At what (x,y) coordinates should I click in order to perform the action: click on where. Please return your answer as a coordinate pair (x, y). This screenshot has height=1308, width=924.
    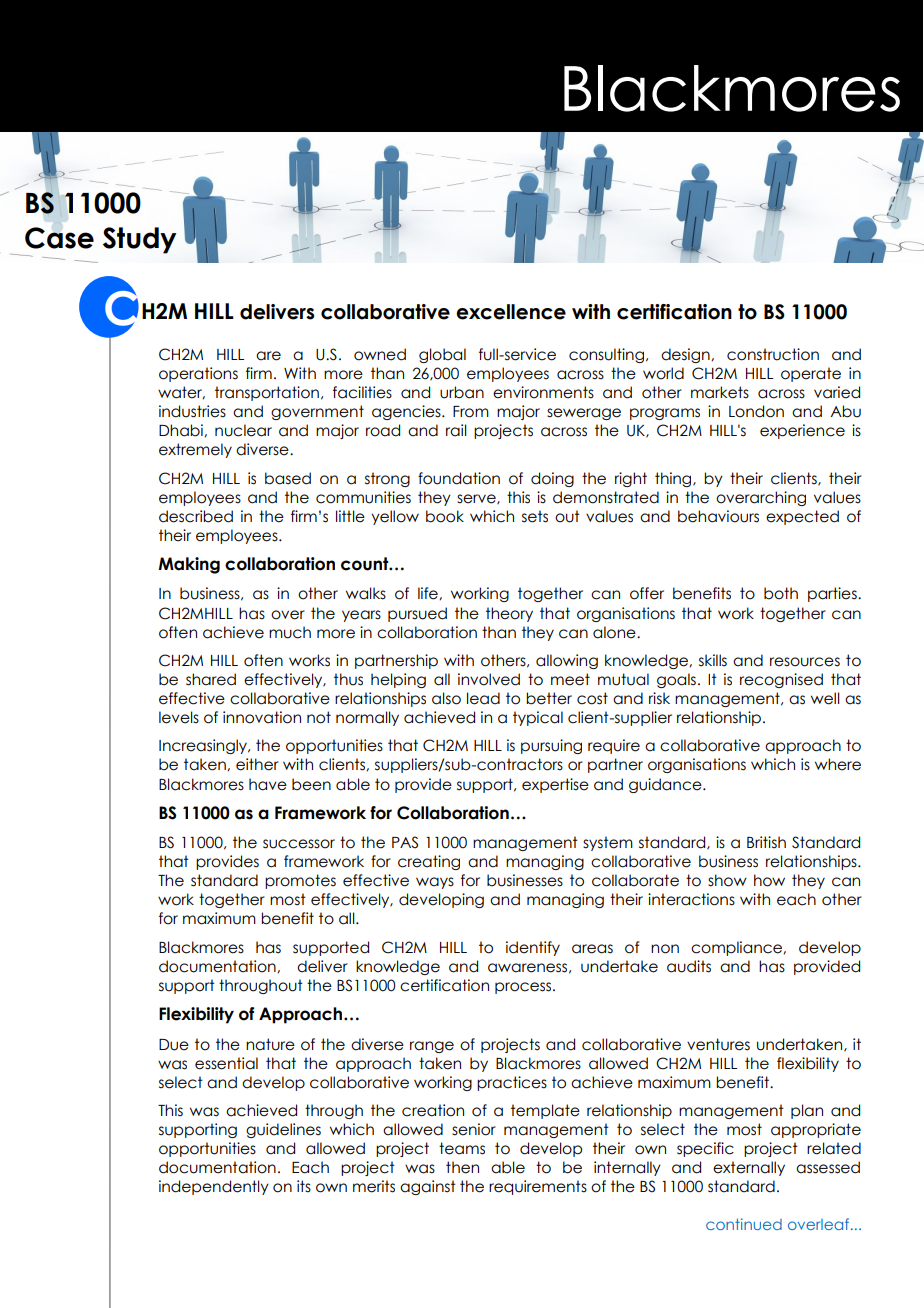
    Looking at the image, I should click on (838, 764).
